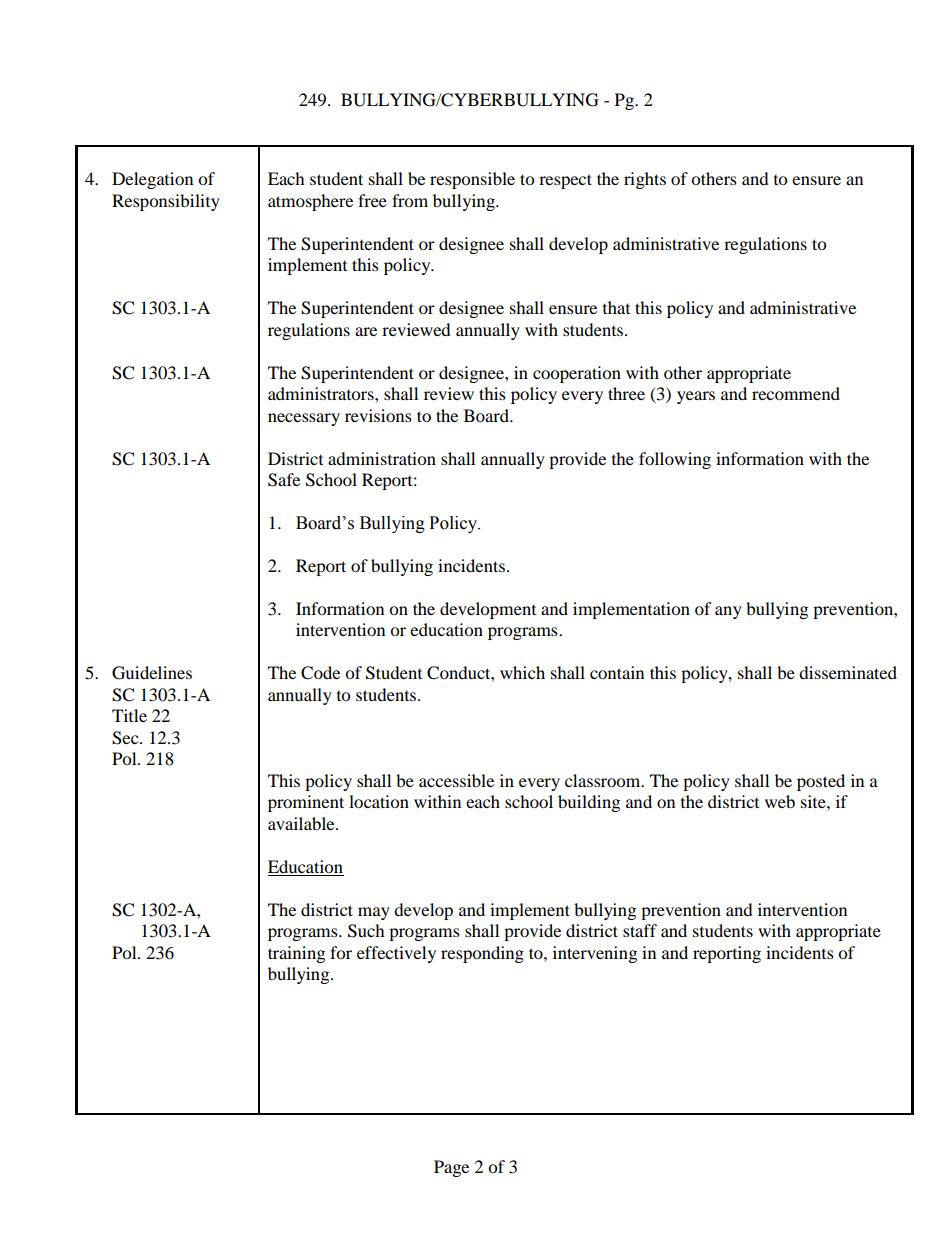 This screenshot has width=952, height=1233. Describe the element at coordinates (451, 1168) in the screenshot. I see `Page` at that location.
